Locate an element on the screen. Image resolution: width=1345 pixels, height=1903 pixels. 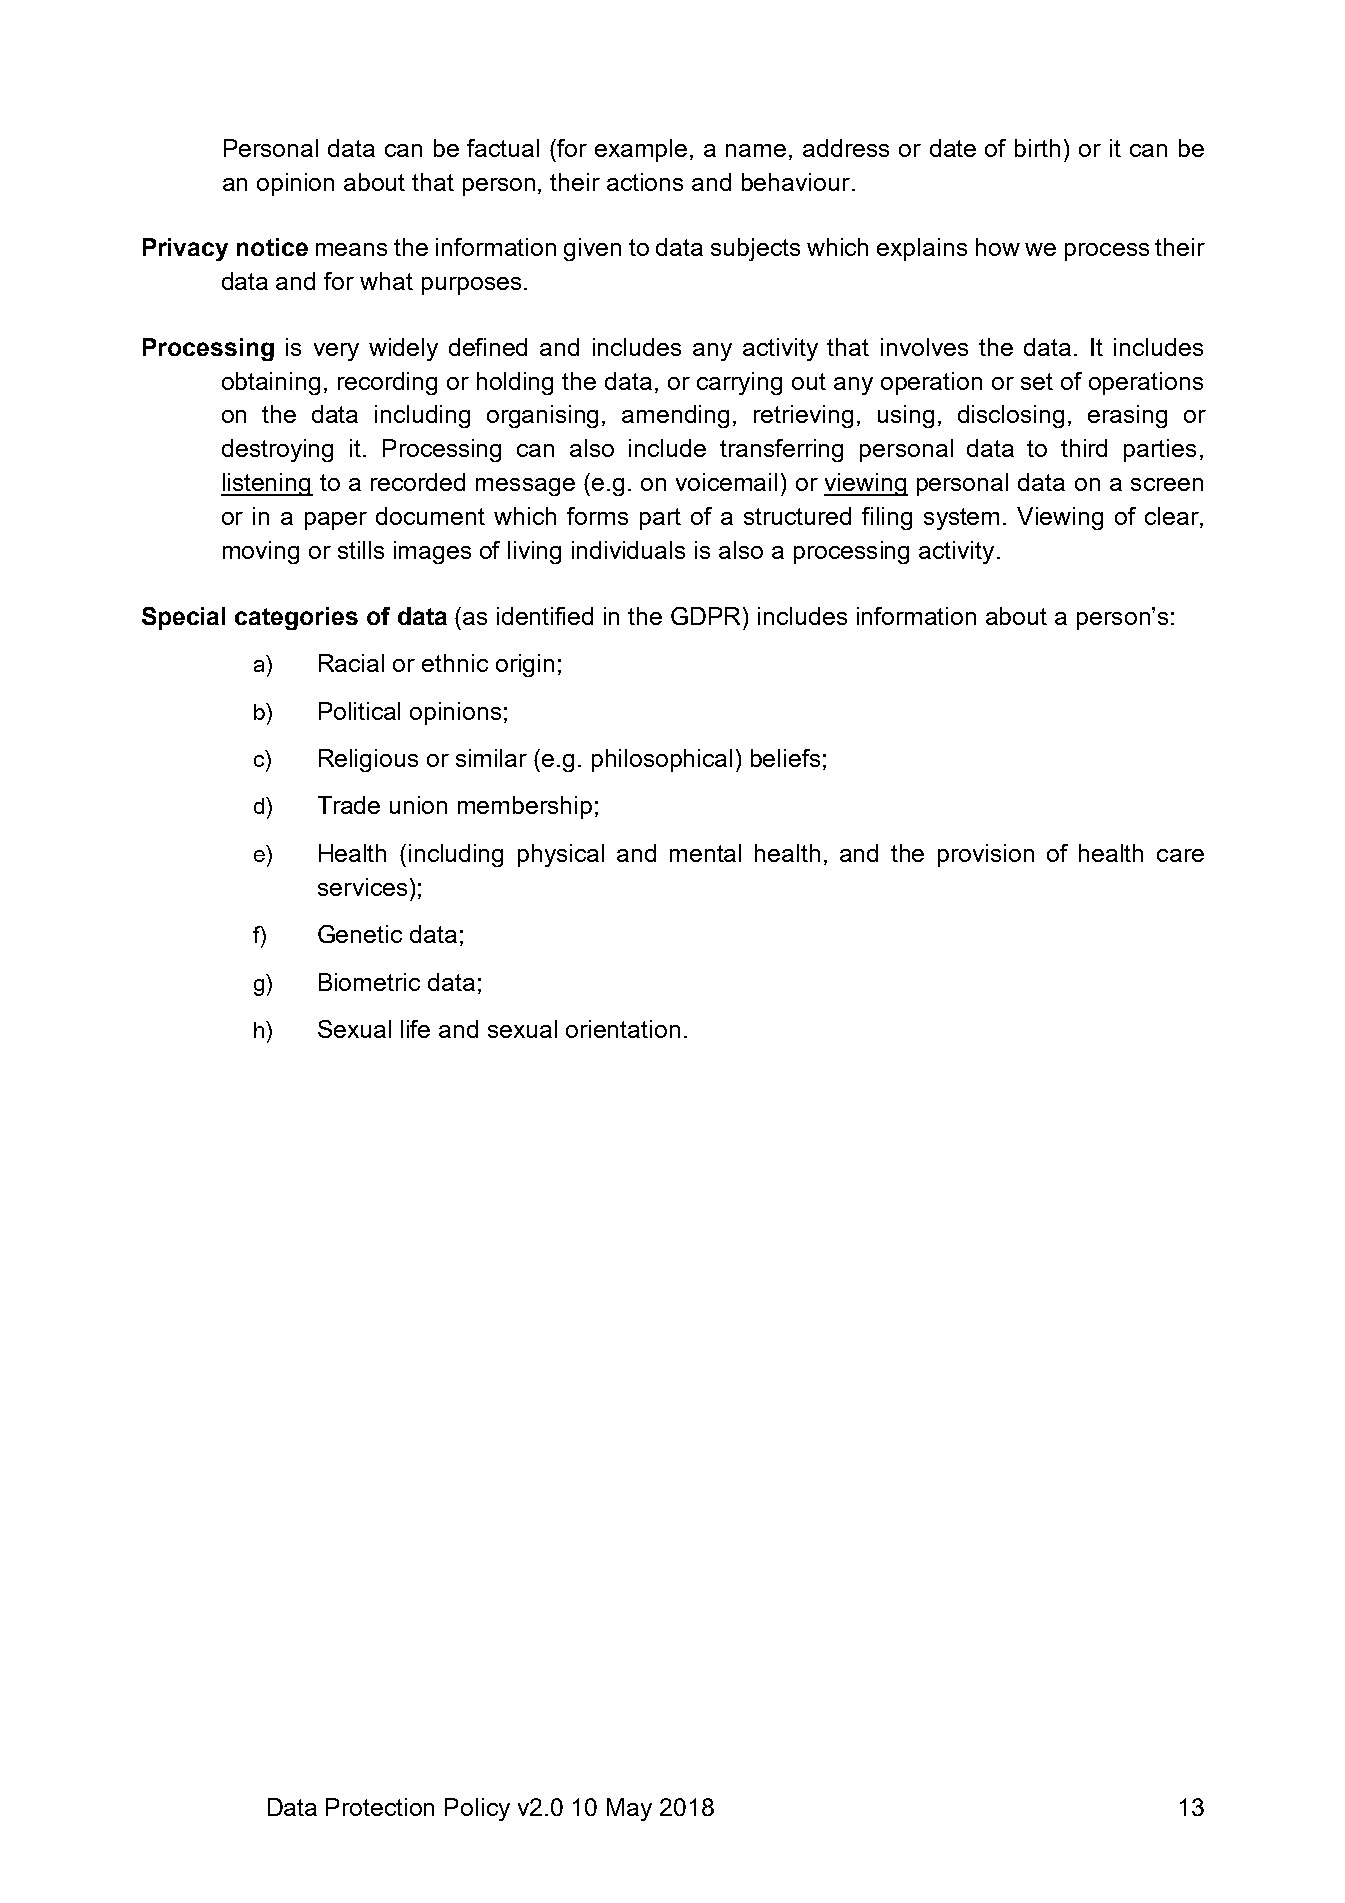
notice is located at coordinates (272, 247).
